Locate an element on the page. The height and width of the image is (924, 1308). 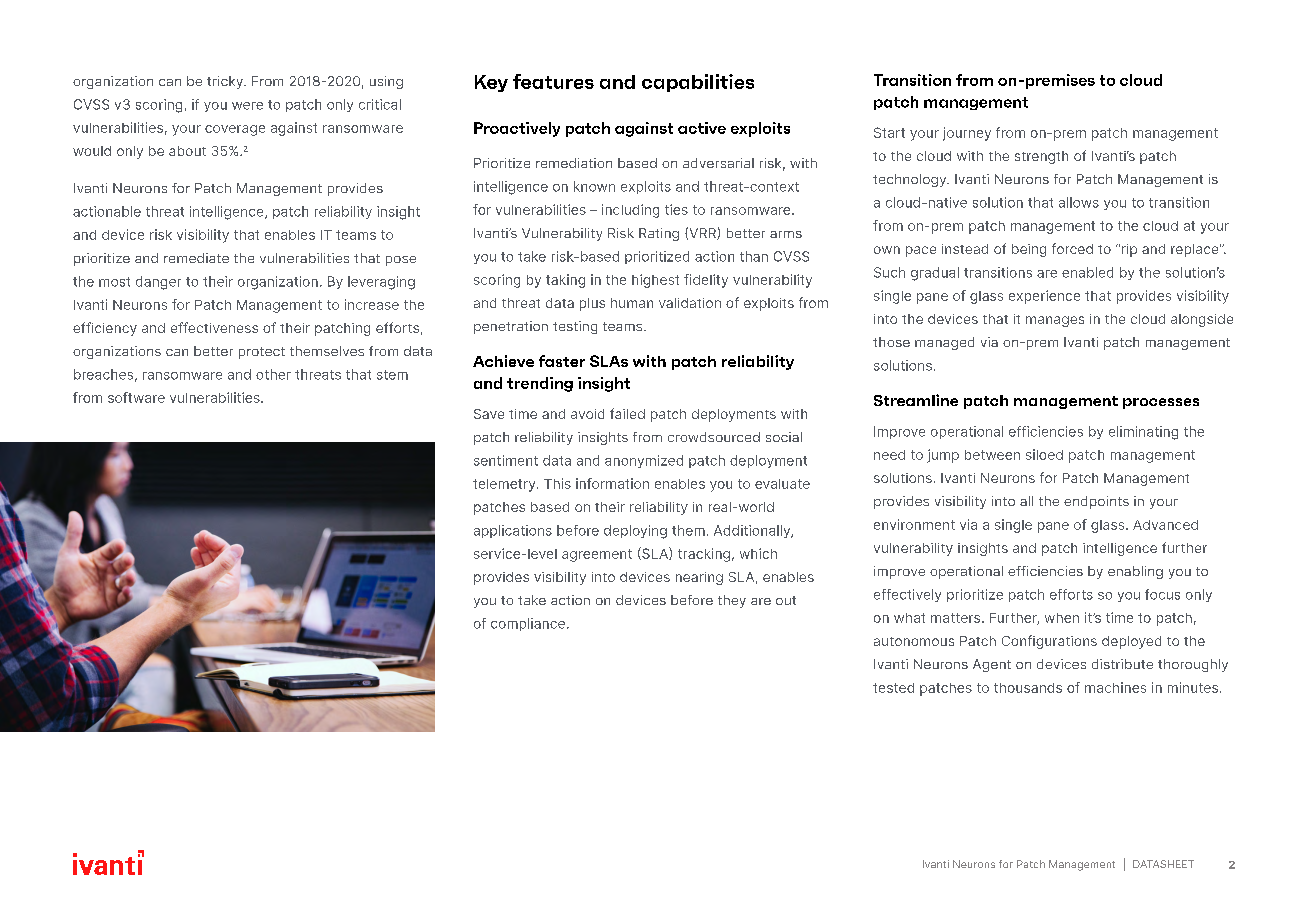
features is located at coordinates (553, 81).
